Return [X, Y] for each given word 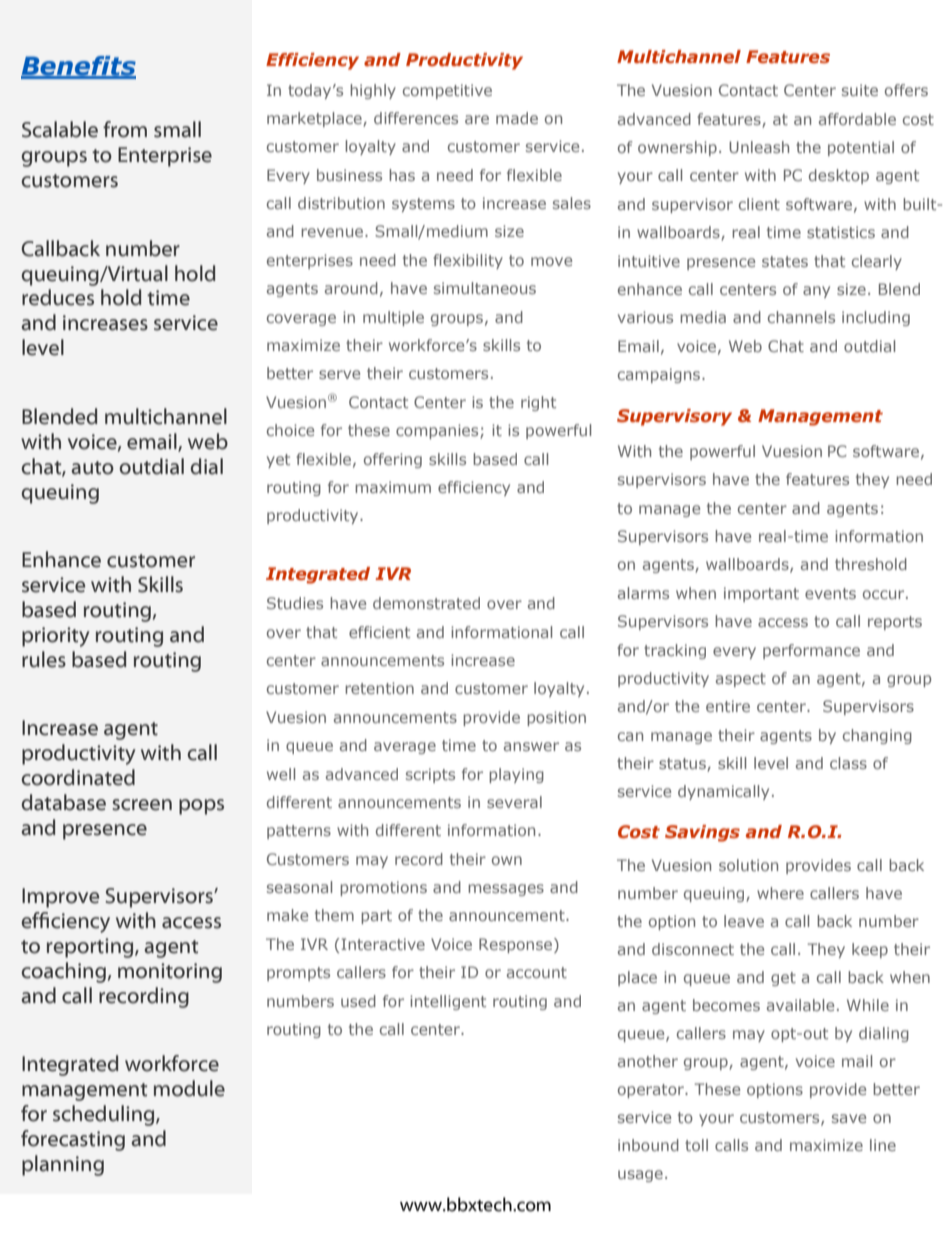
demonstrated [426, 603]
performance [811, 651]
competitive [447, 91]
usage [640, 1176]
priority [55, 637]
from [125, 129]
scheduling [105, 1115]
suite [860, 90]
